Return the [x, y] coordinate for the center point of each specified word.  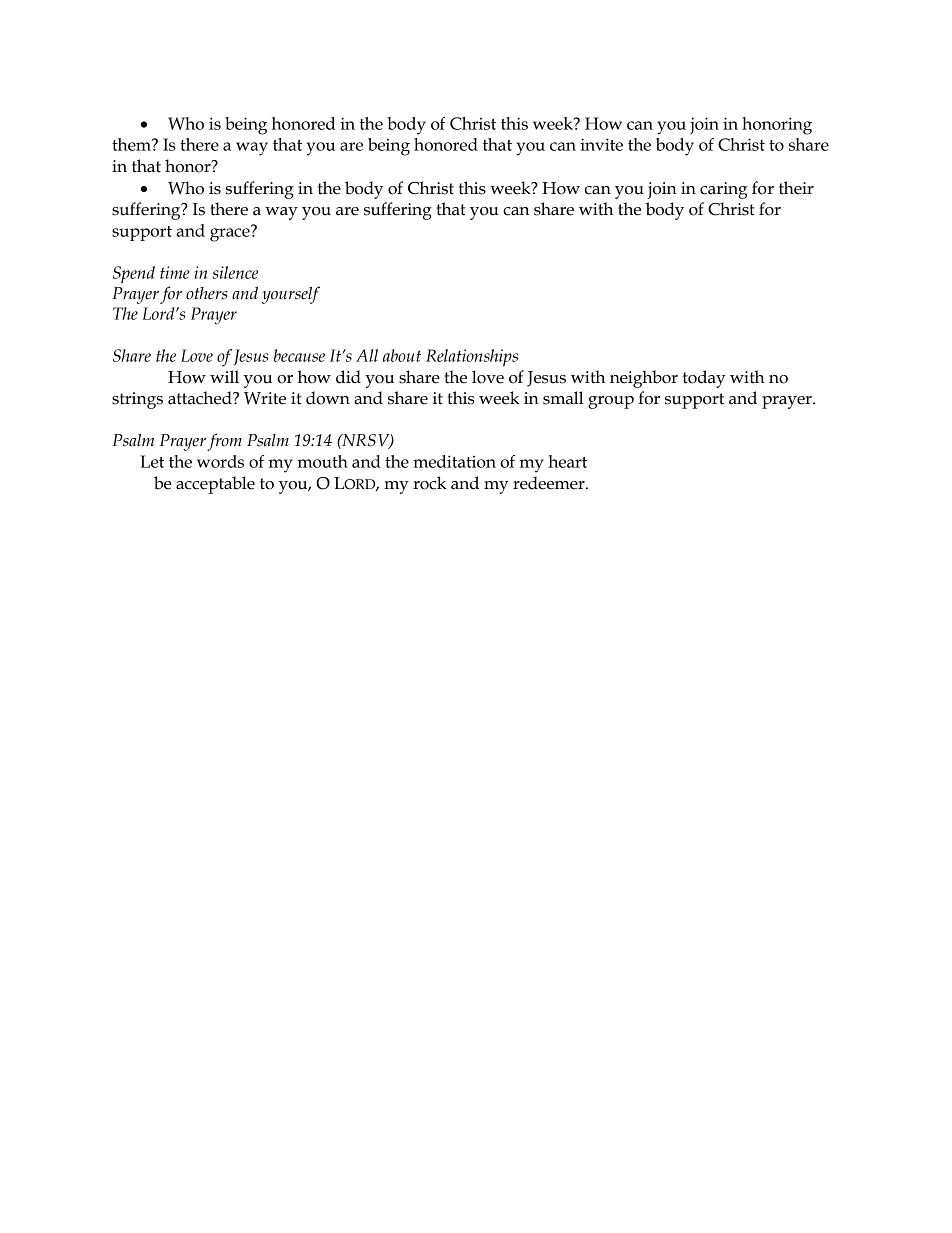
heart [567, 461]
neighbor [644, 379]
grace [231, 234]
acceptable [215, 485]
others [207, 293]
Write [265, 398]
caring [724, 190]
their [796, 188]
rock [429, 483]
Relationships [472, 358]
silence [235, 272]
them [132, 144]
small [563, 398]
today [704, 379]
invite [601, 144]
